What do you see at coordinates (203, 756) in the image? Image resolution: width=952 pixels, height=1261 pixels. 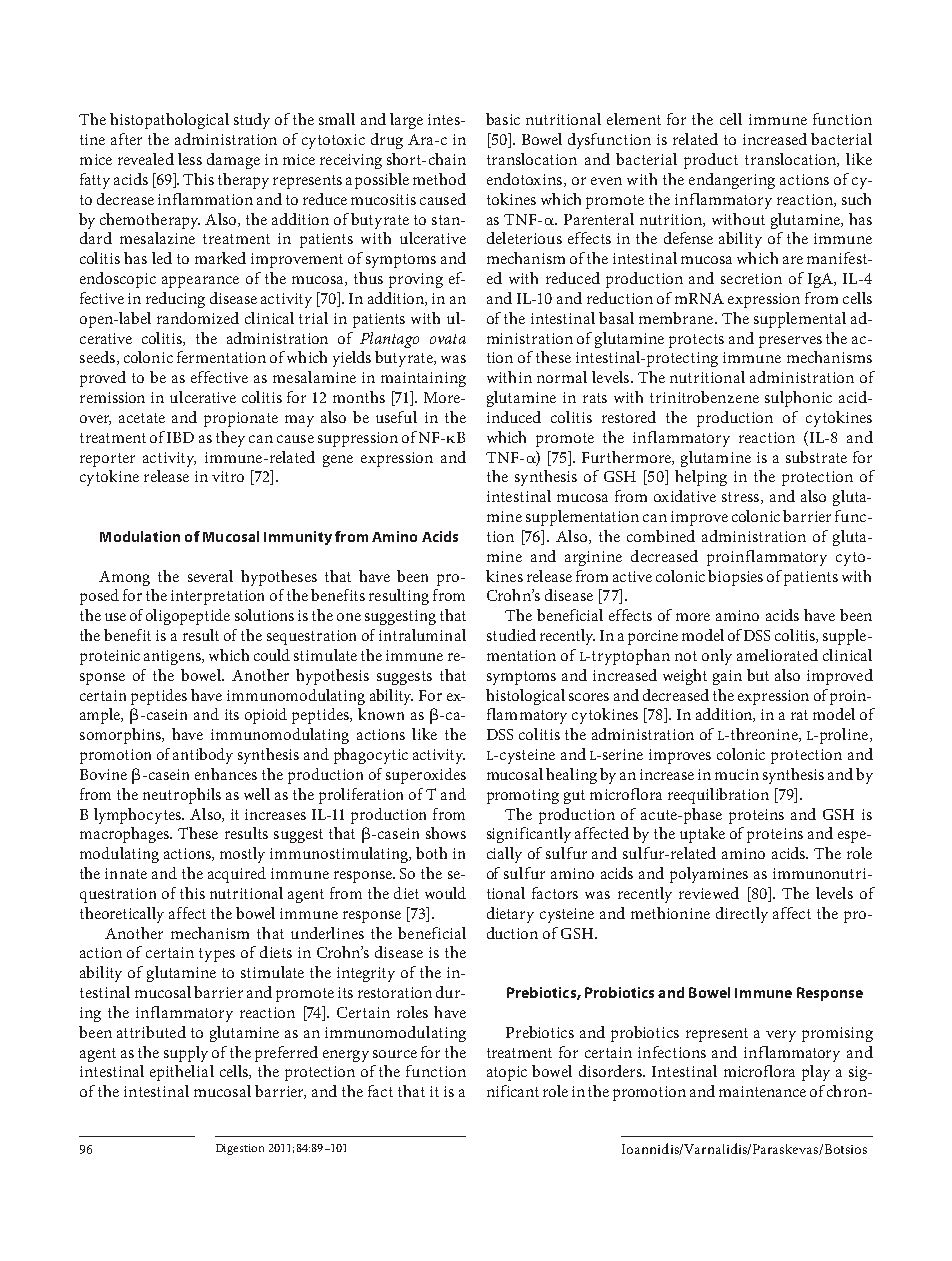 I see `antibody` at bounding box center [203, 756].
